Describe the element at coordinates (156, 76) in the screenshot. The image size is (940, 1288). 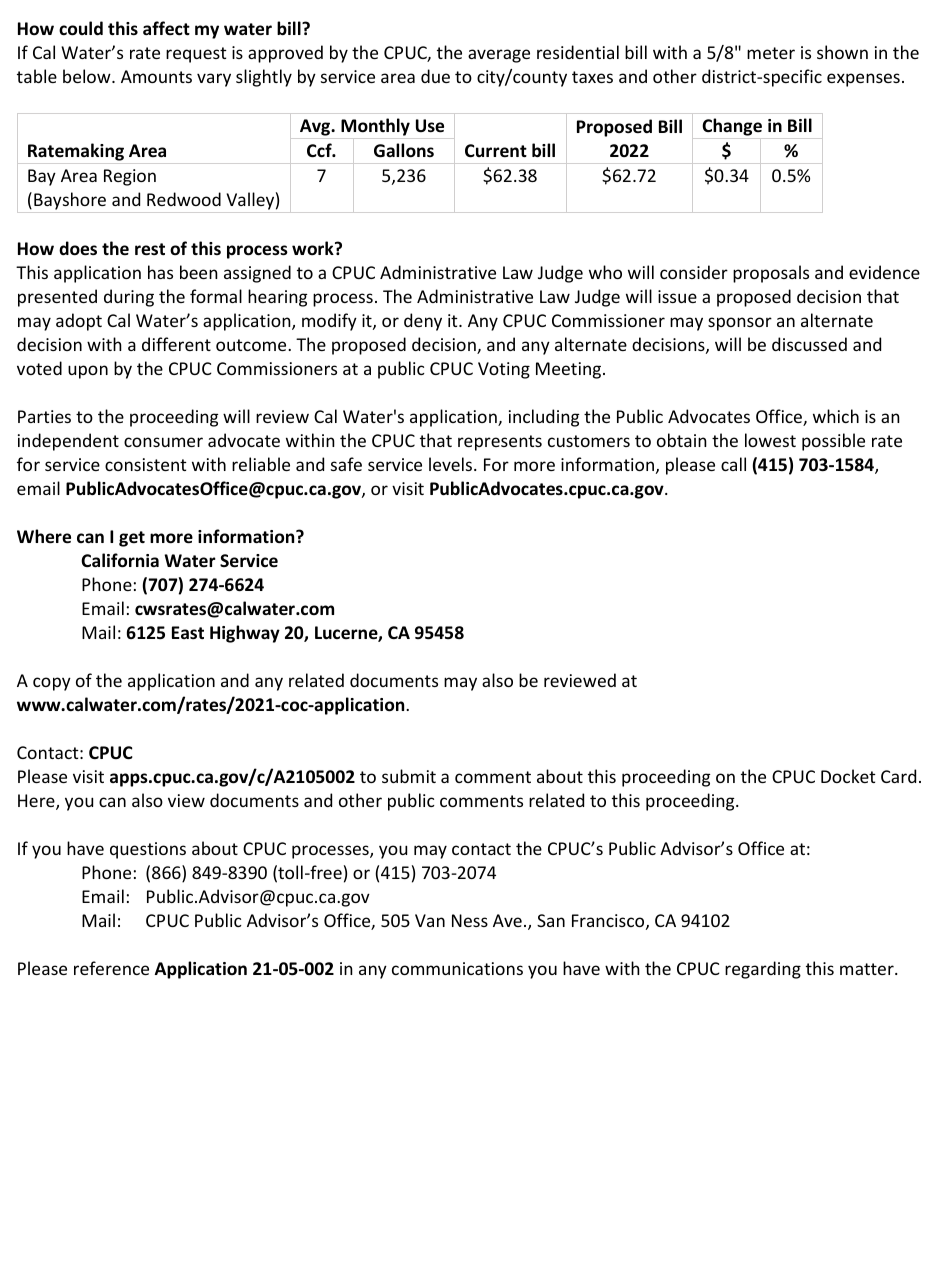
I see `Amounts` at that location.
